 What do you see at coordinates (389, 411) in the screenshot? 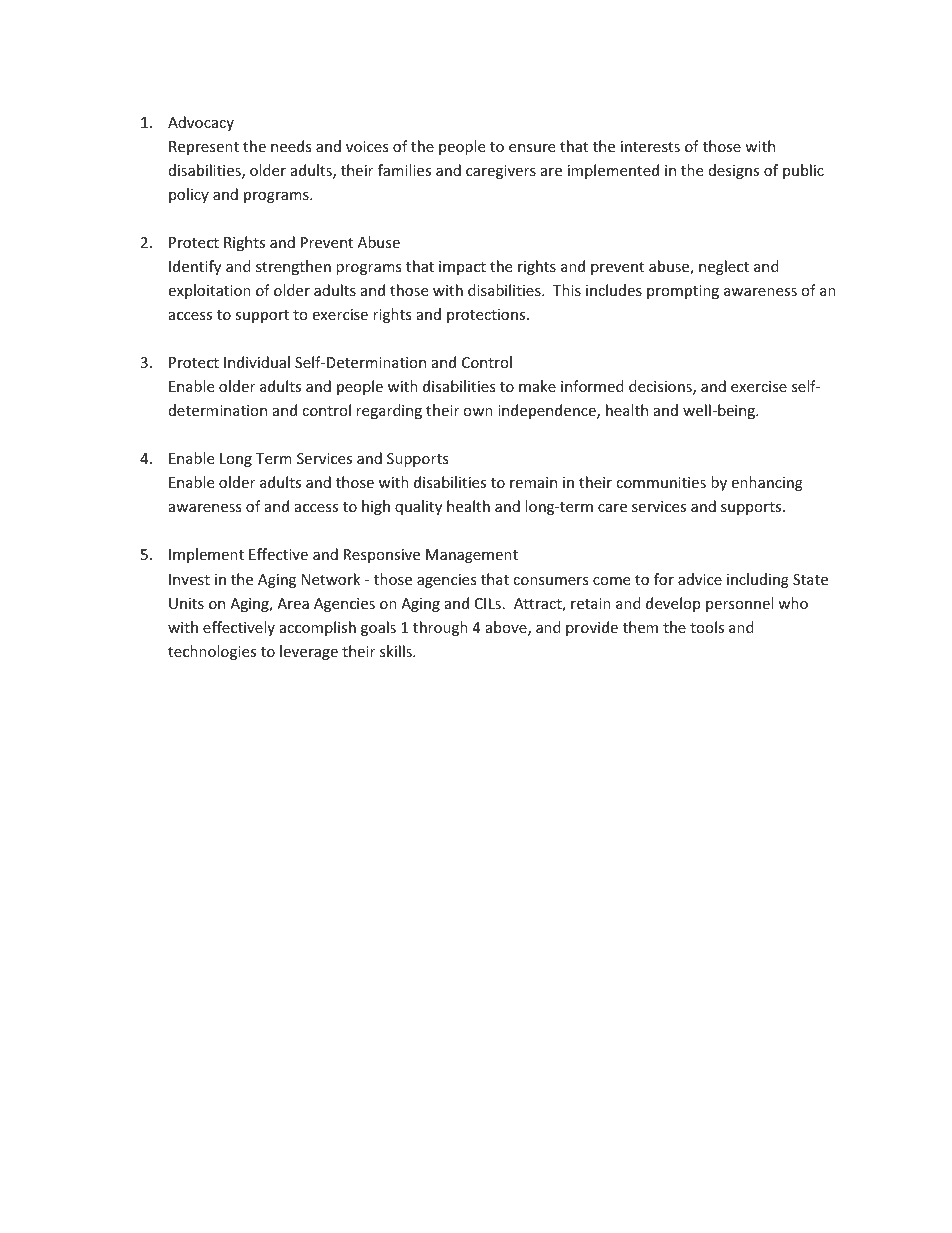
I see `regarding` at bounding box center [389, 411].
